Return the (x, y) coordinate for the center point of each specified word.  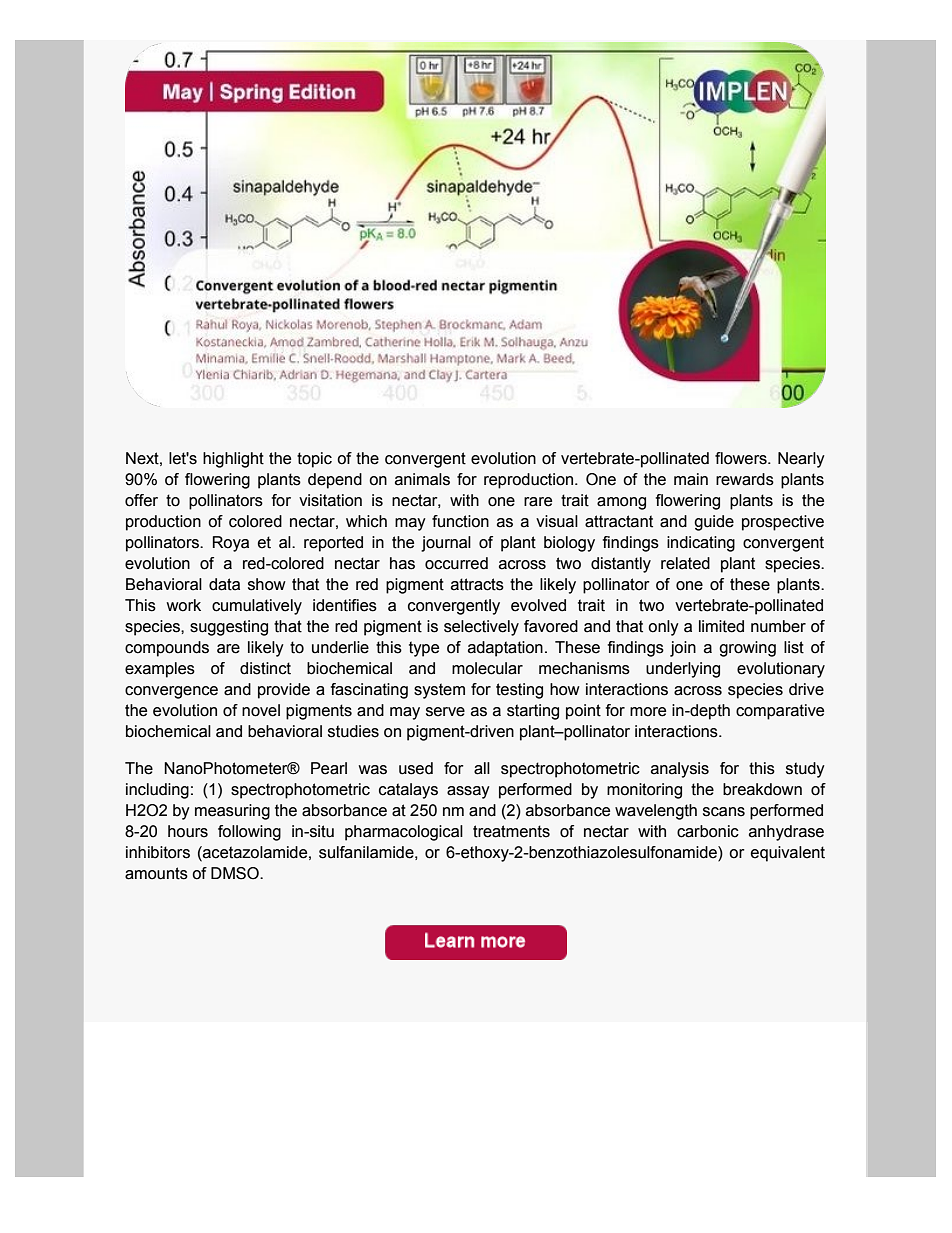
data (224, 584)
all (482, 768)
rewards (745, 479)
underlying (683, 670)
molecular (487, 668)
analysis (680, 770)
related (685, 563)
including (157, 791)
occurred (456, 563)
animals (422, 479)
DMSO (236, 873)
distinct (265, 668)
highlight (233, 460)
